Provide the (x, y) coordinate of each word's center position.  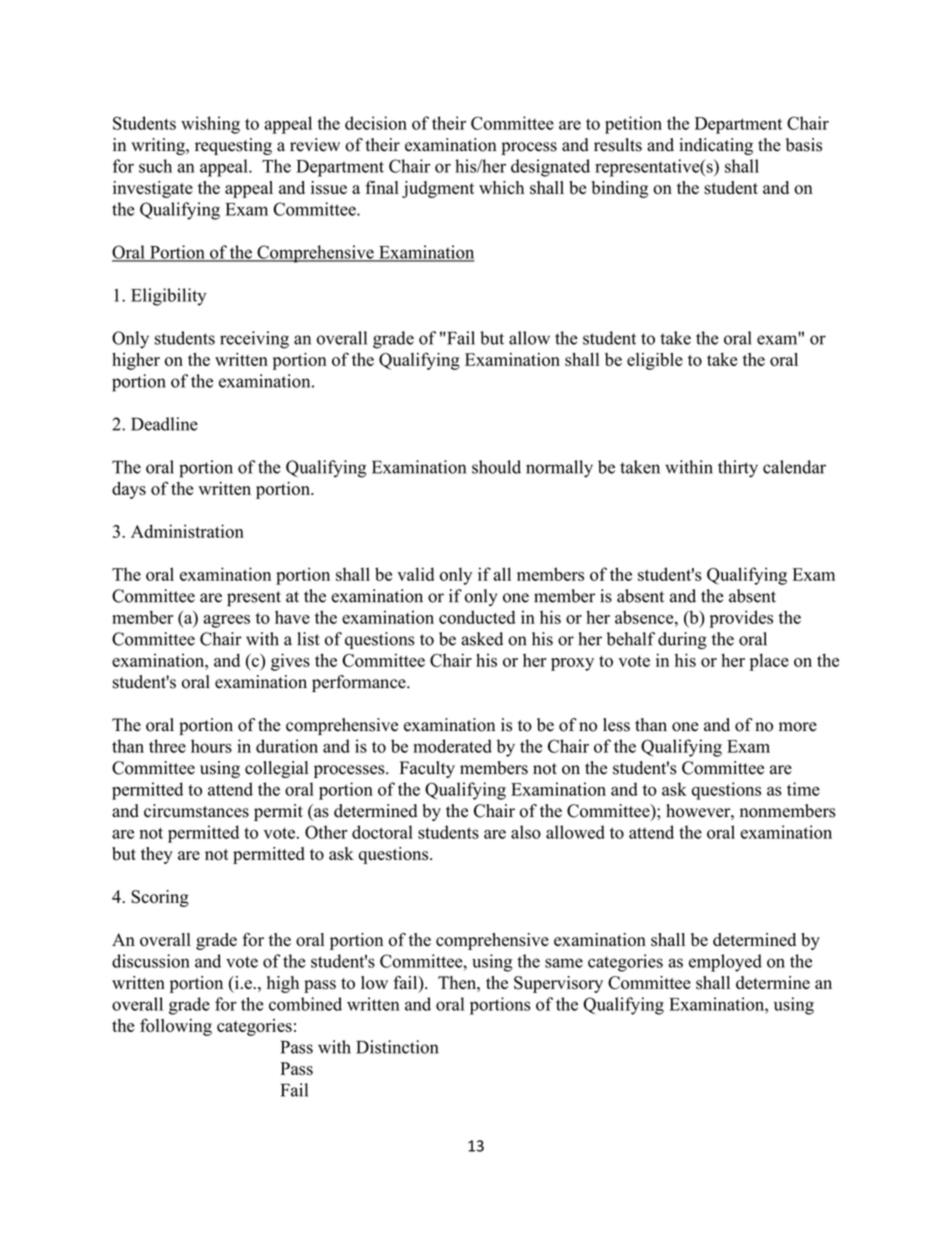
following (176, 1027)
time (803, 789)
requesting (233, 146)
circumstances (196, 811)
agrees (226, 621)
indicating (716, 146)
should (496, 467)
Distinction (397, 1047)
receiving (254, 340)
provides (741, 619)
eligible (655, 361)
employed (725, 963)
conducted (477, 617)
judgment (438, 189)
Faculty (427, 769)
